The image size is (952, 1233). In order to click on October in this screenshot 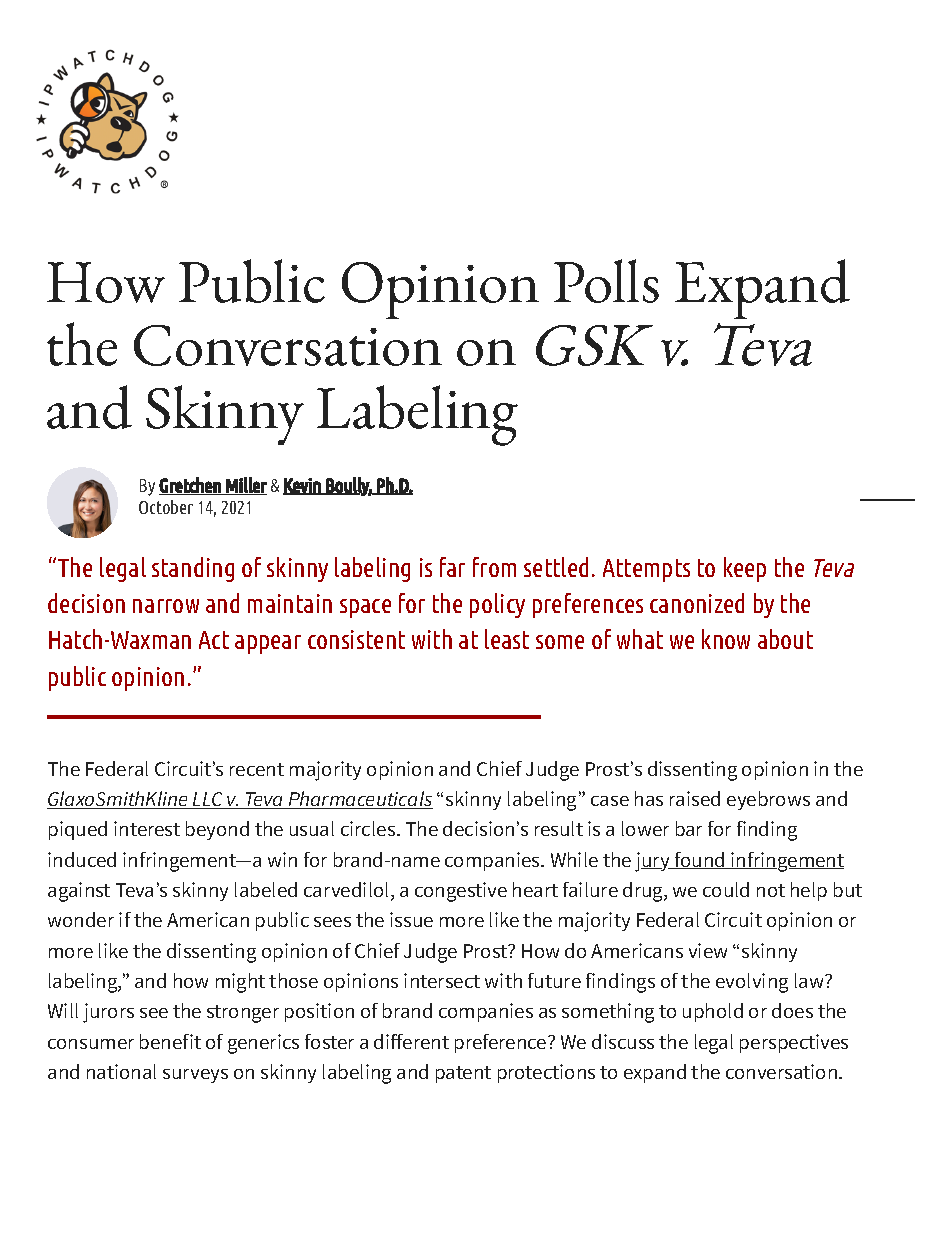, I will do `click(166, 507)`.
